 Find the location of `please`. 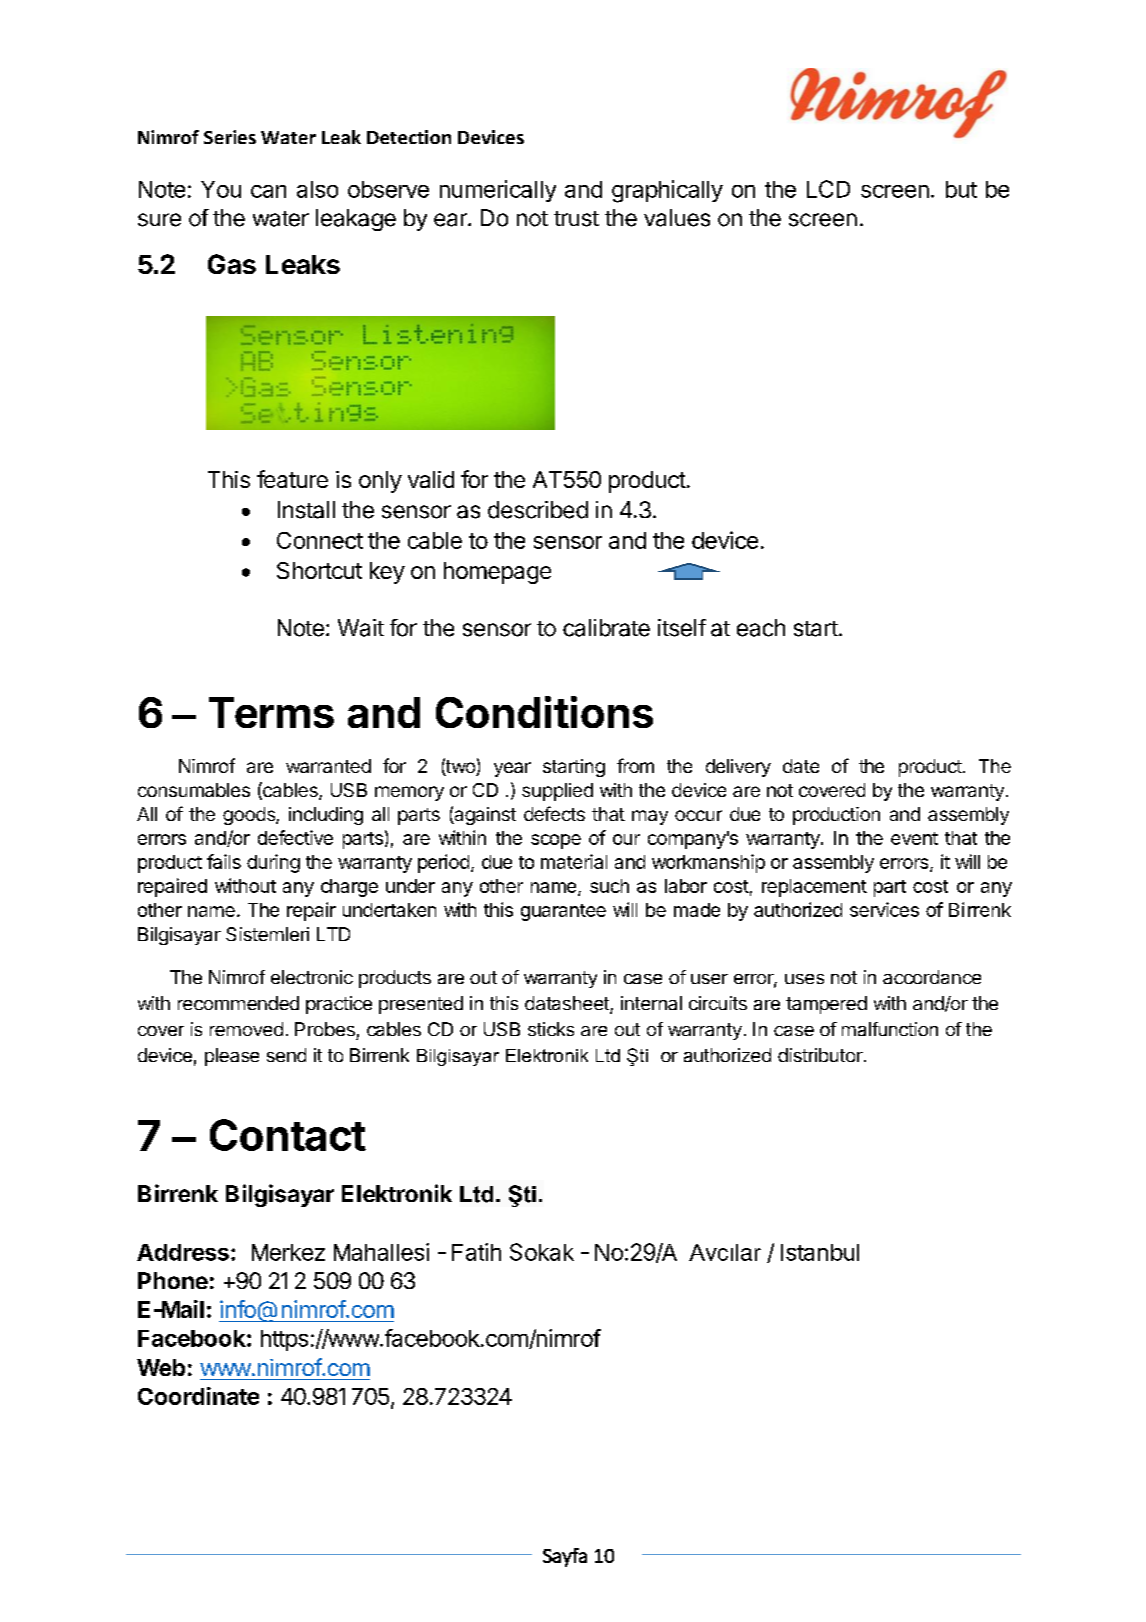

please is located at coordinates (232, 1057).
